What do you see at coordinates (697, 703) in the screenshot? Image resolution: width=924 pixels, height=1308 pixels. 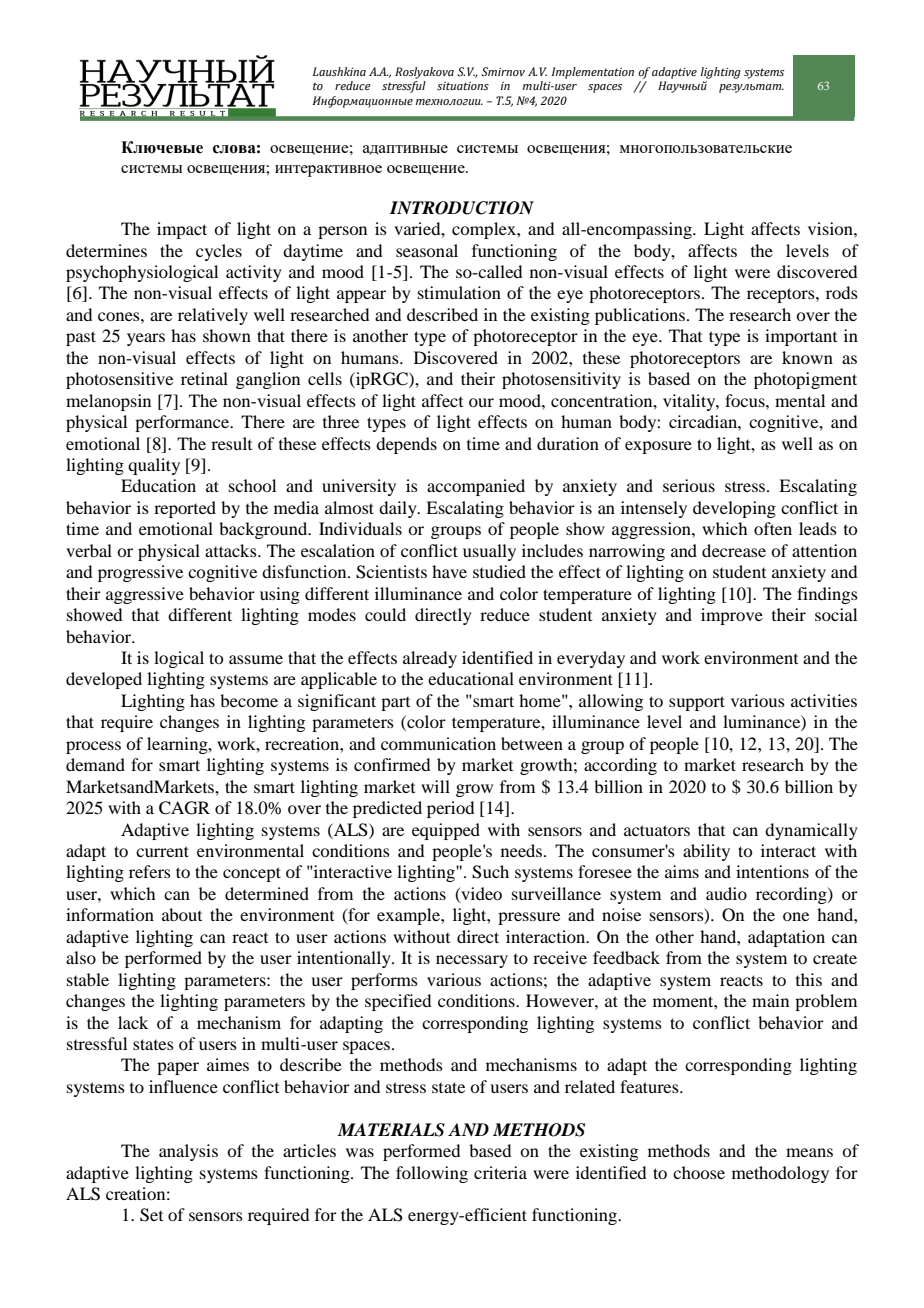 I see `support` at bounding box center [697, 703].
